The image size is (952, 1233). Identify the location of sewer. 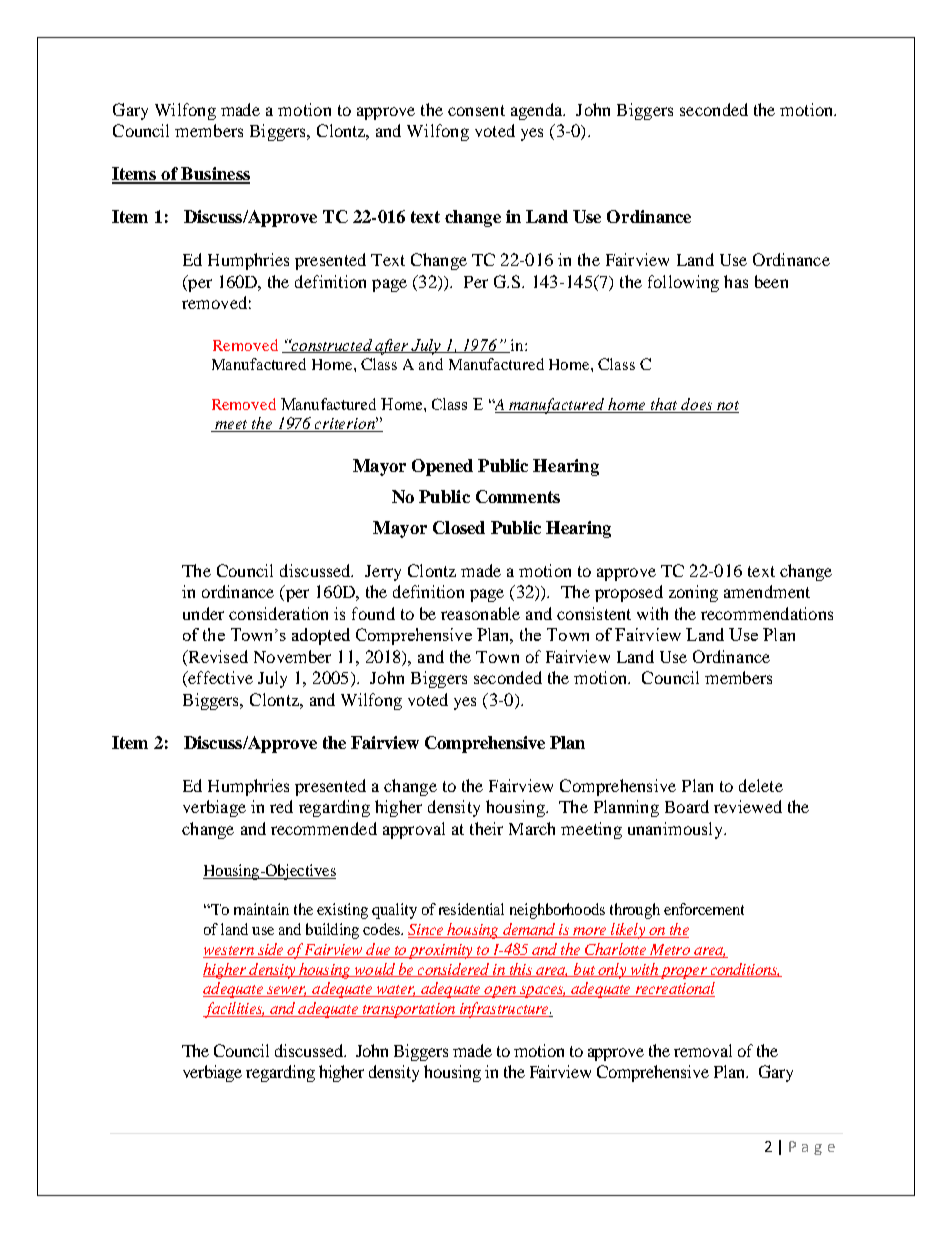
(286, 991).
